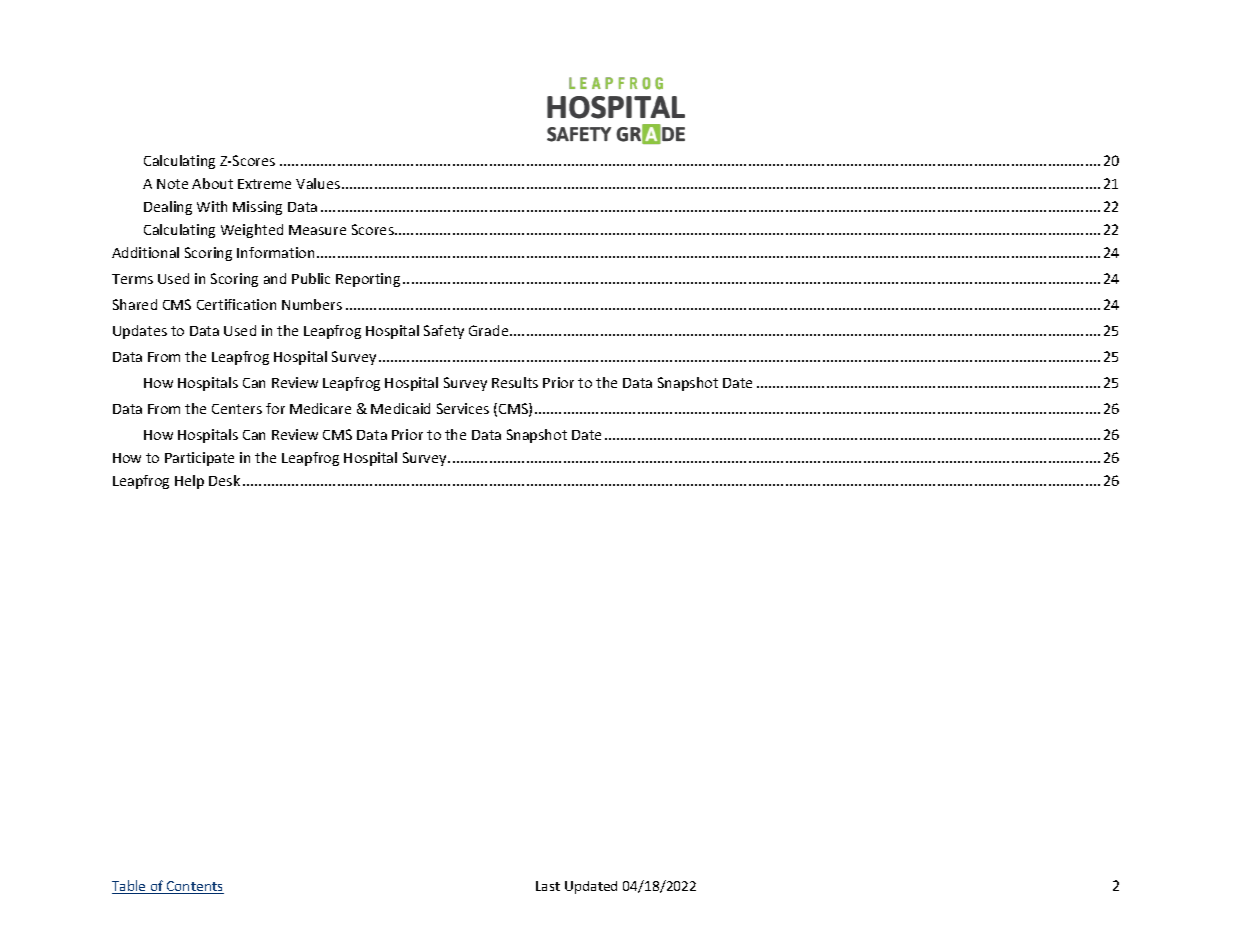 This image has height=952, width=1233. I want to click on Measure, so click(317, 230).
